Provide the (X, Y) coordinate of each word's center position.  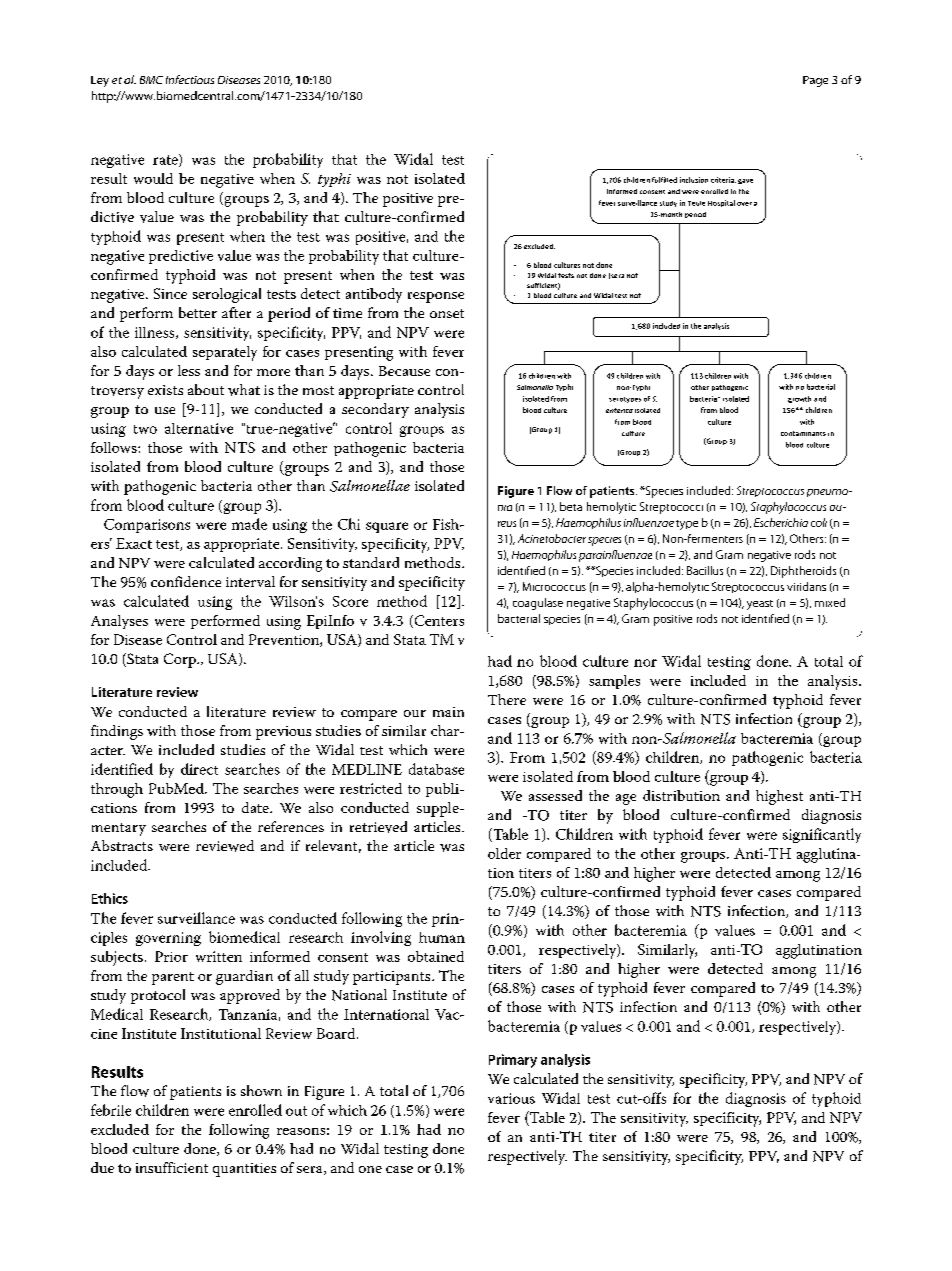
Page (815, 81)
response (436, 297)
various (511, 1098)
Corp (181, 660)
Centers (438, 621)
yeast (760, 605)
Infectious (190, 79)
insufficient (172, 1167)
